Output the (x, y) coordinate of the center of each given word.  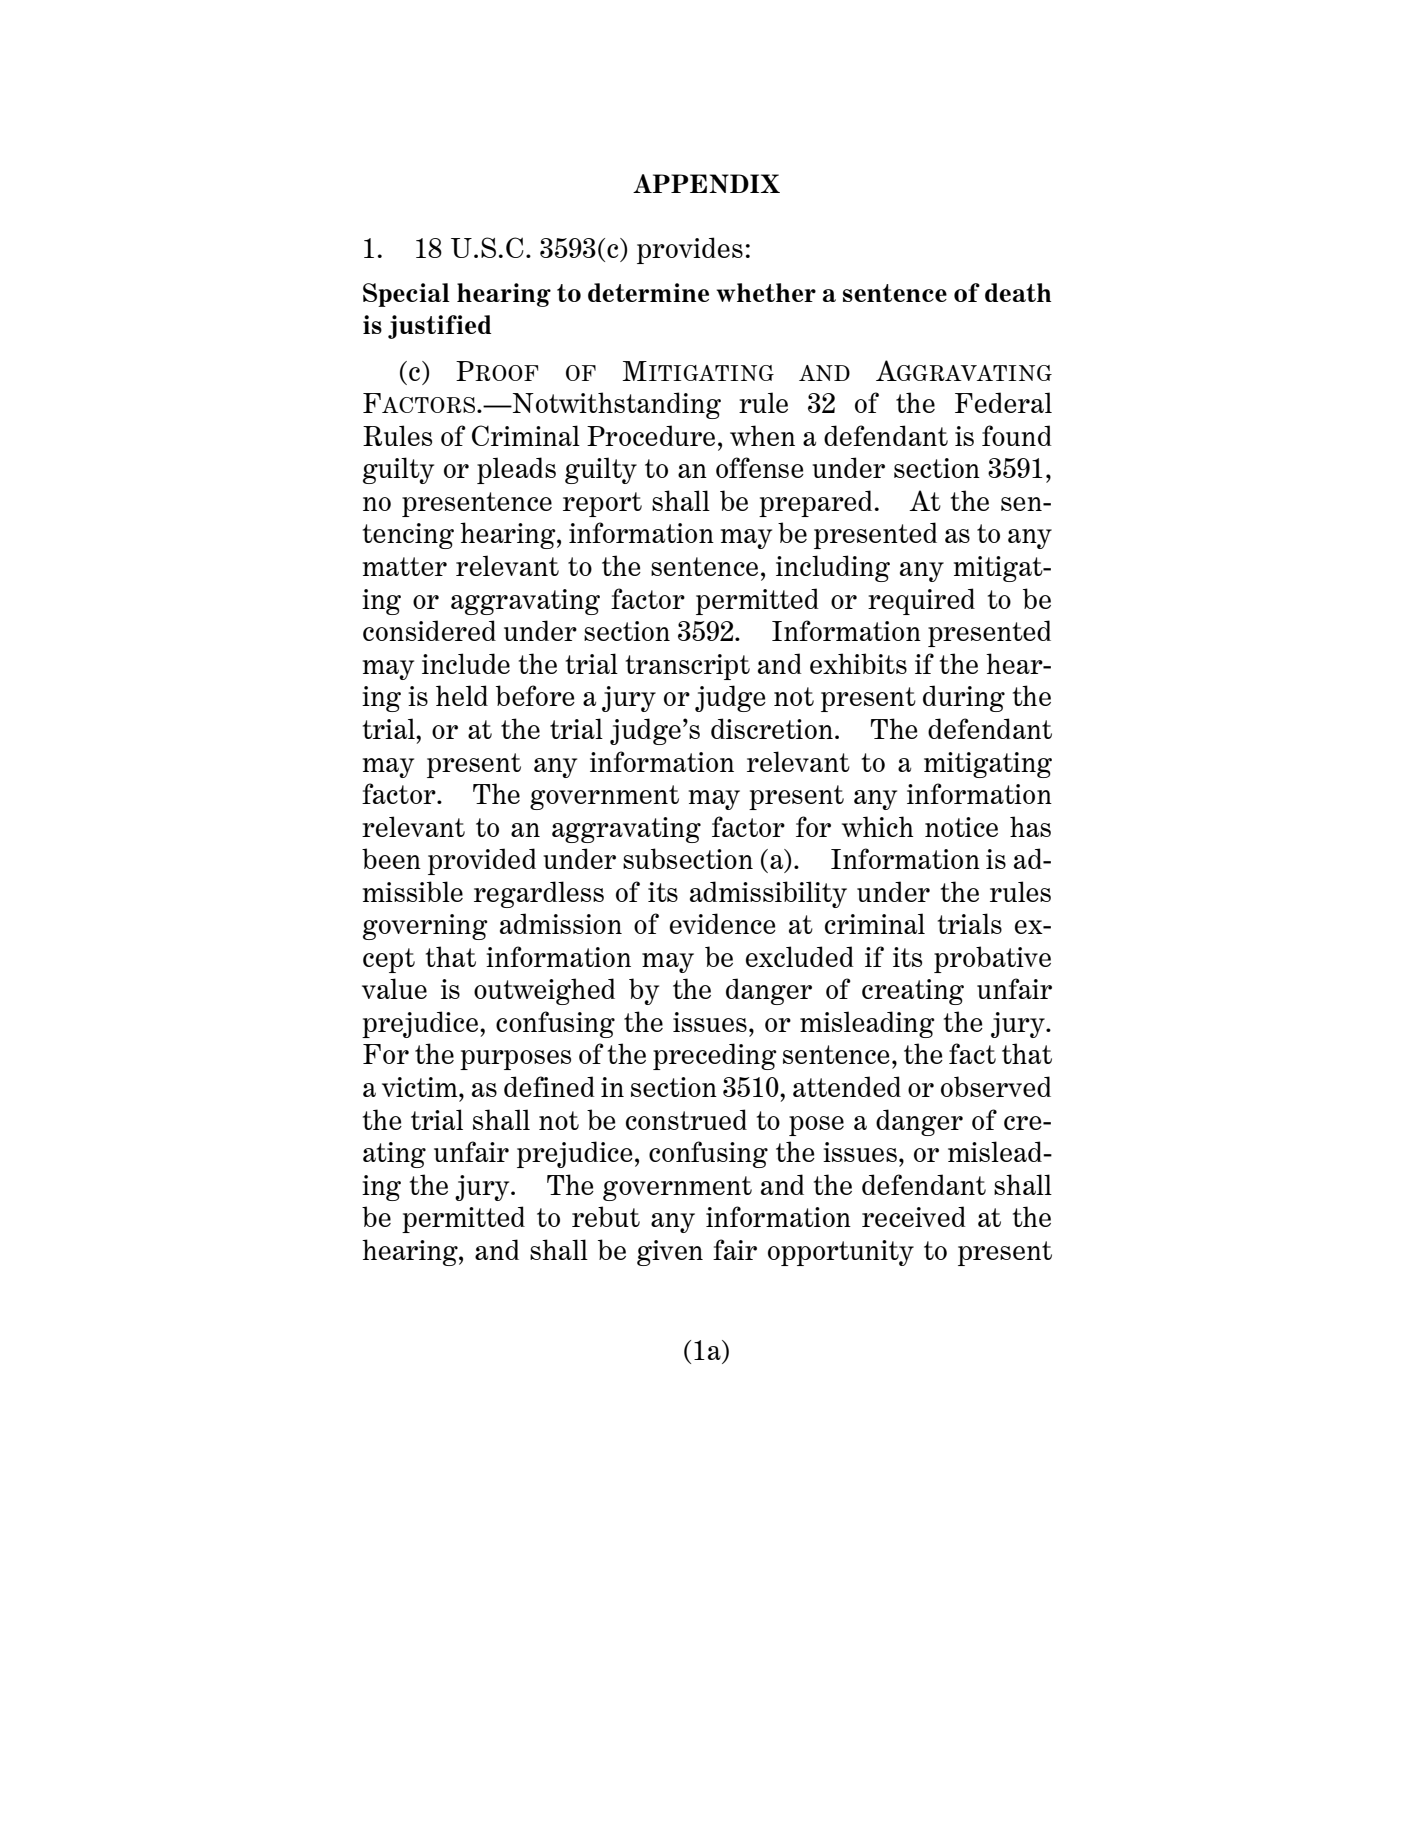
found (1017, 435)
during (964, 698)
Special (406, 295)
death (1018, 292)
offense (760, 467)
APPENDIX (706, 183)
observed (996, 1086)
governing (425, 927)
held (462, 695)
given (670, 1253)
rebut (606, 1216)
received (914, 1216)
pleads (516, 470)
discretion (772, 728)
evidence (723, 923)
